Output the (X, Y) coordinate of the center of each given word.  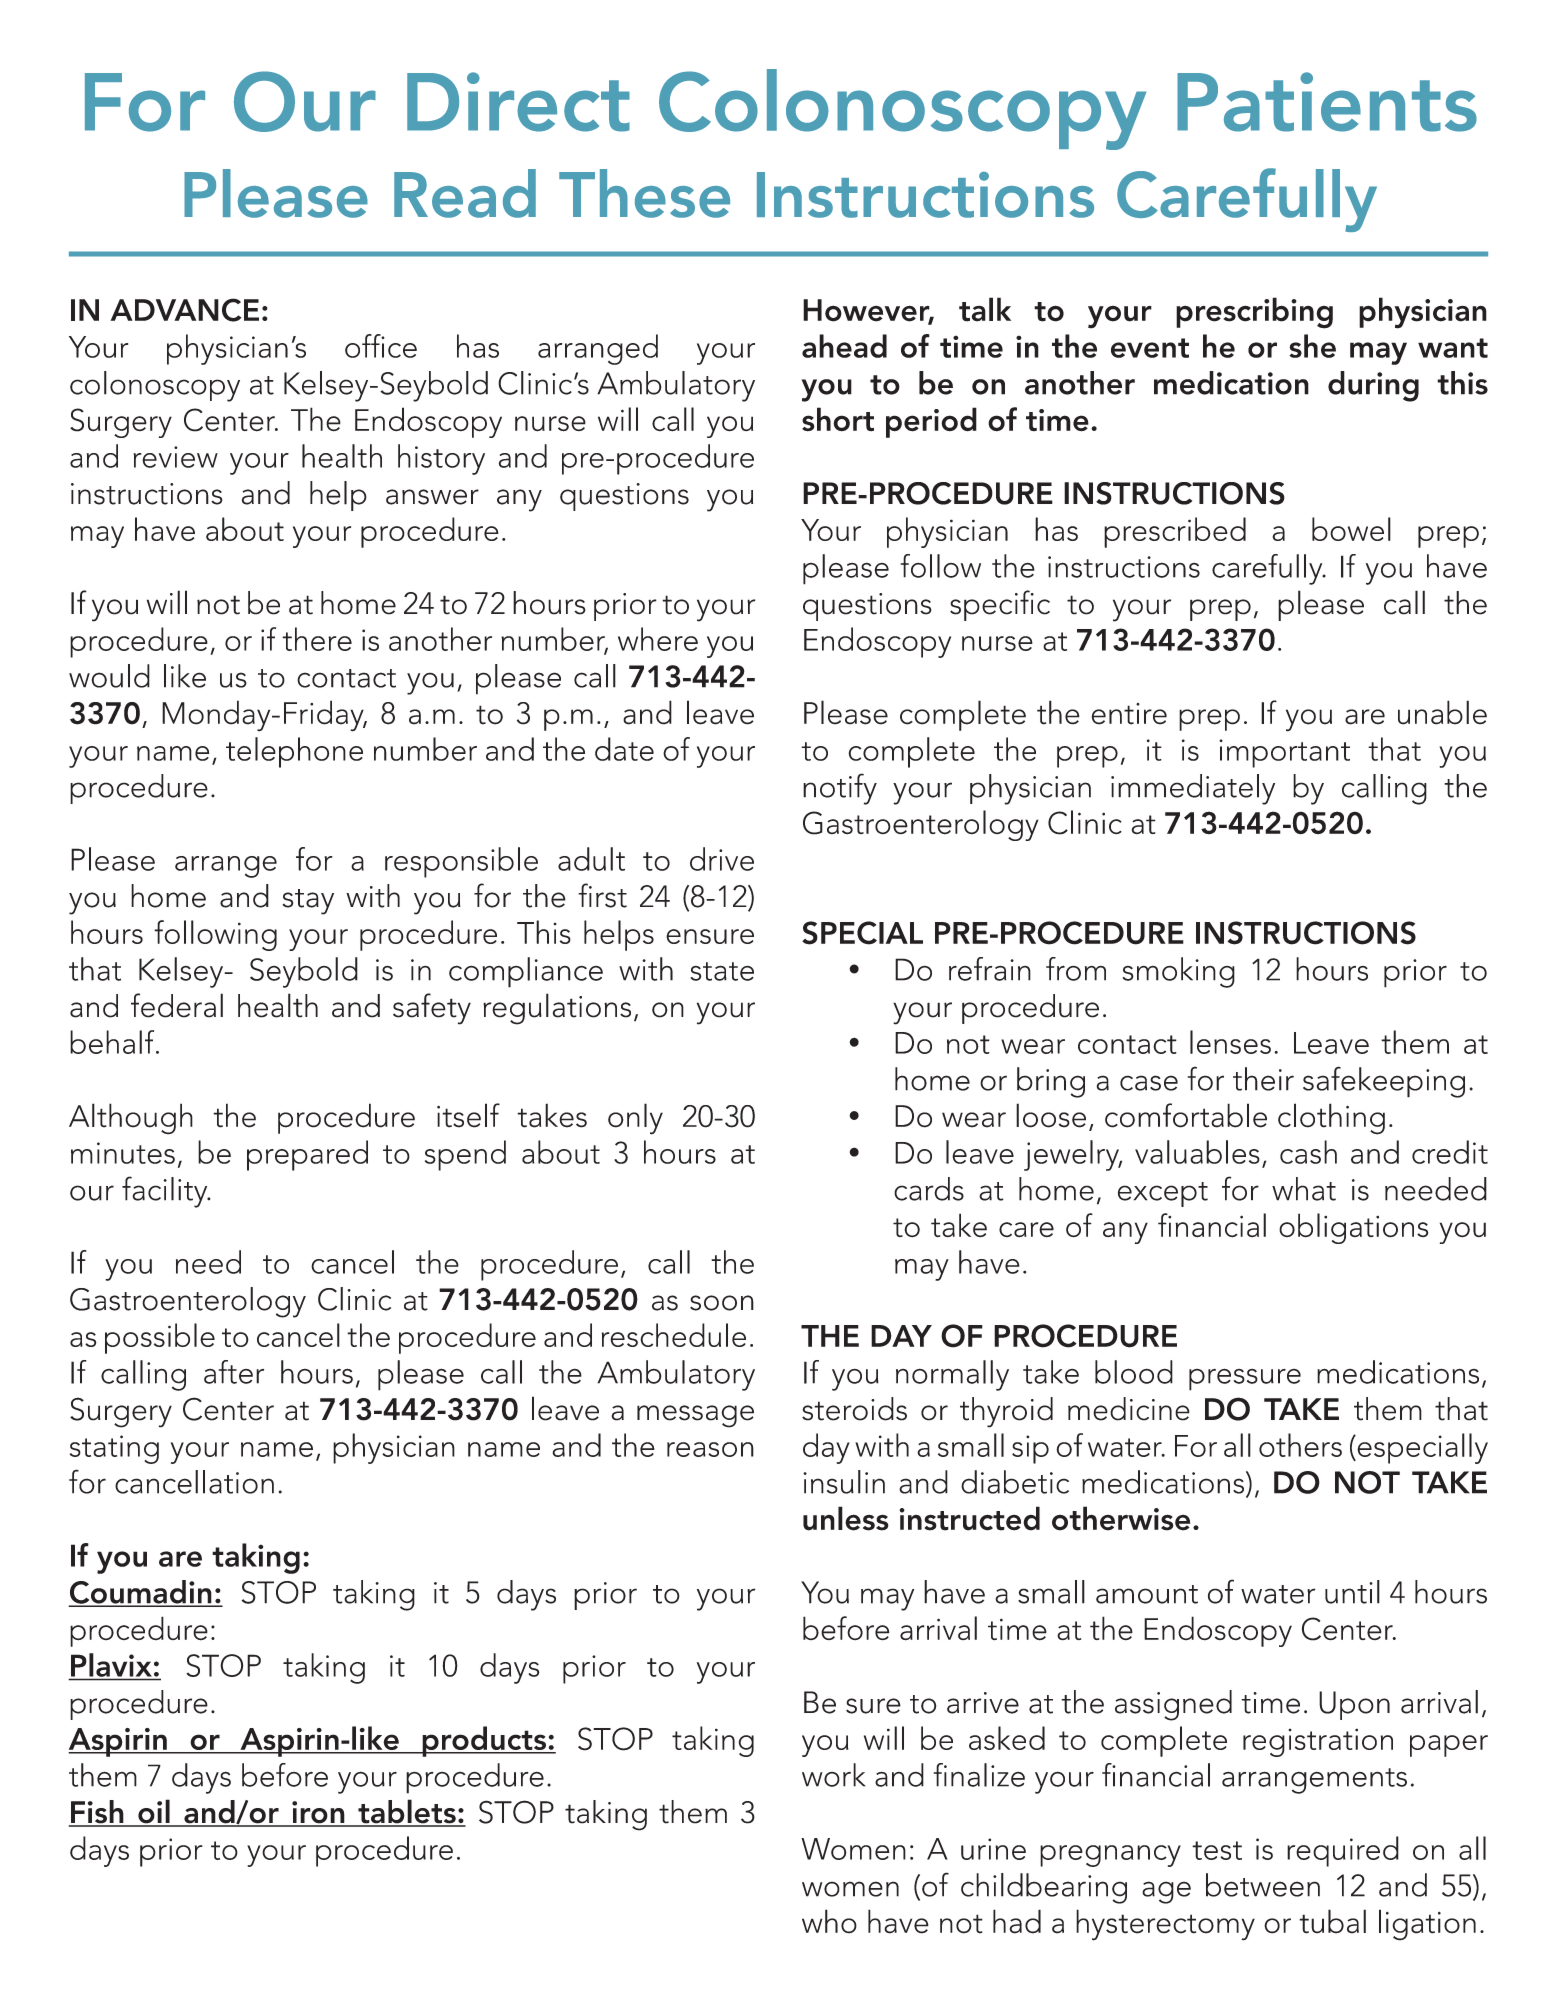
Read (465, 193)
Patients (1327, 102)
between (1263, 1885)
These (644, 193)
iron (318, 1813)
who (829, 1921)
